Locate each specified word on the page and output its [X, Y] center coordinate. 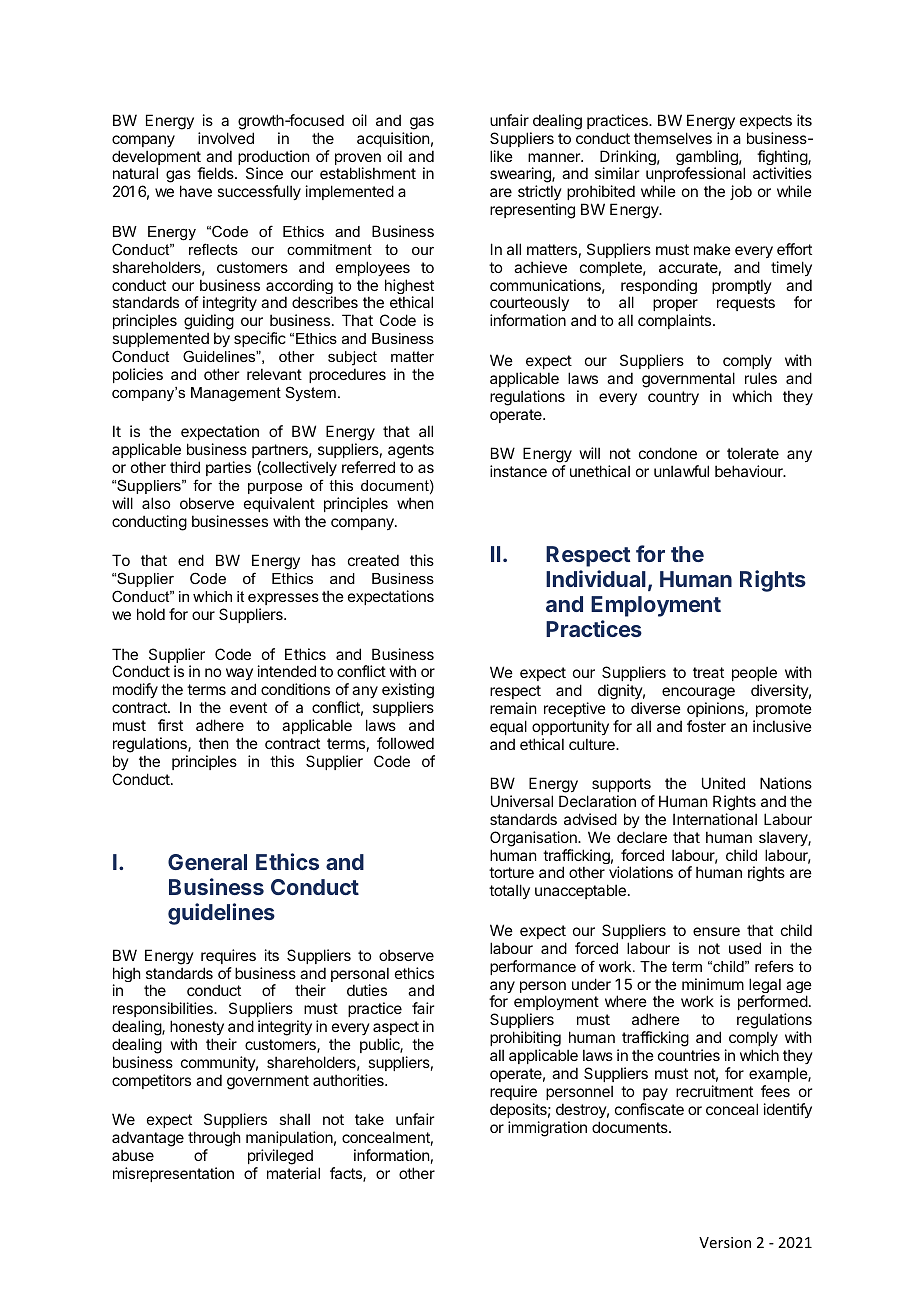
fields [216, 173]
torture [511, 872]
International [715, 819]
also [156, 503]
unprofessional [695, 176]
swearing [521, 176]
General [207, 862]
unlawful [681, 471]
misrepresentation [173, 1174]
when [415, 503]
